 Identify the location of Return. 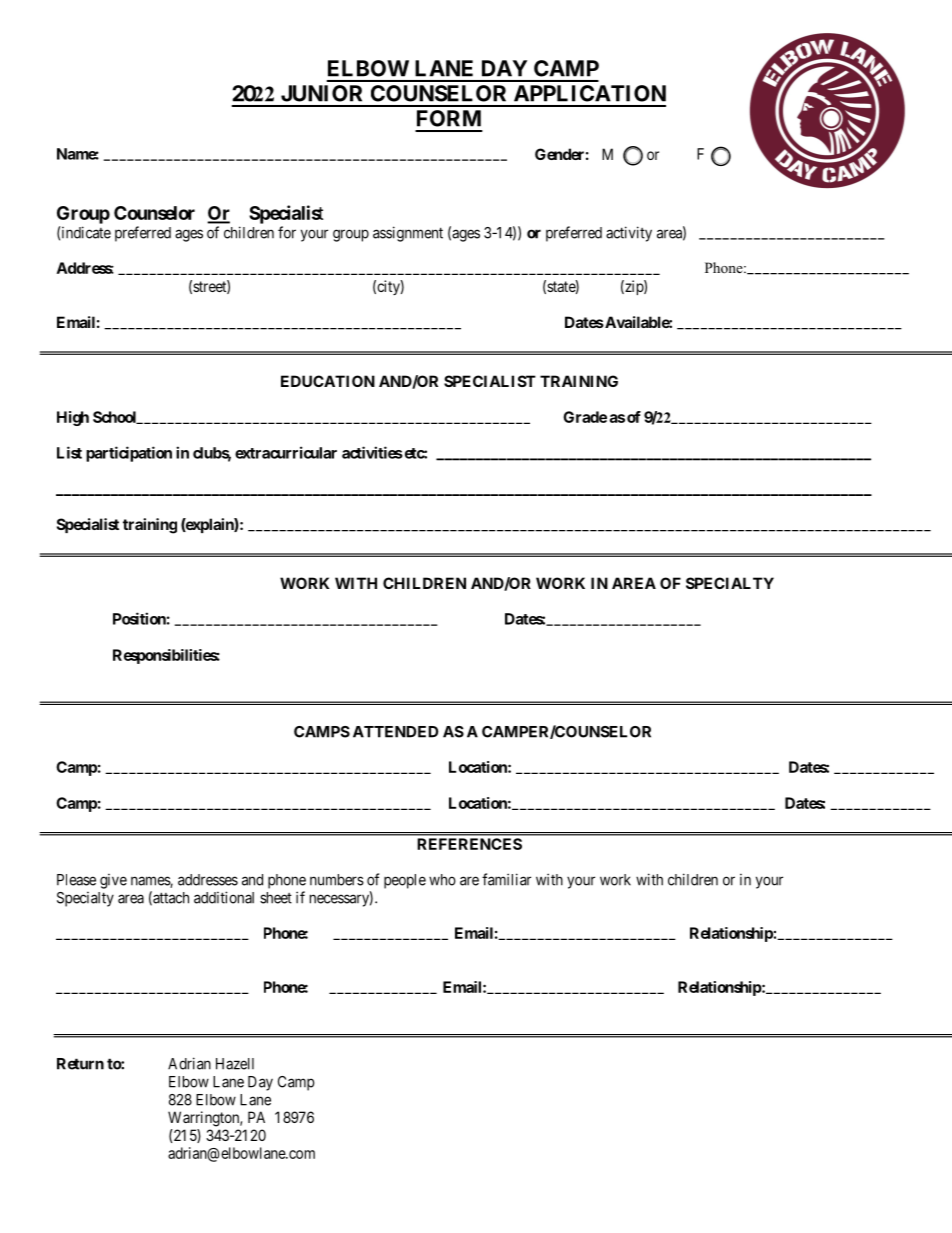
(80, 1064).
